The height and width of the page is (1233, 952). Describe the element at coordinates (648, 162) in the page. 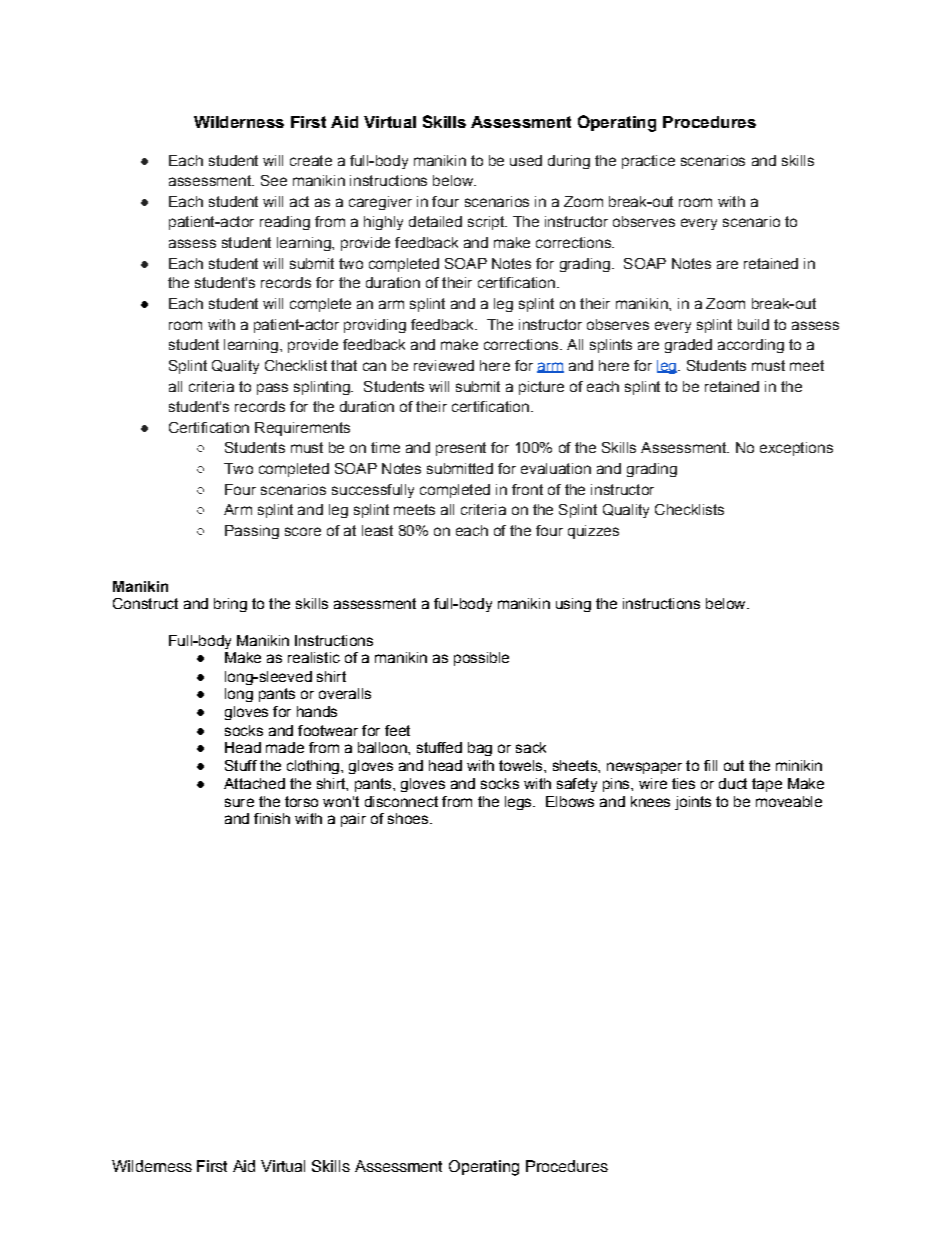

I see `practice` at that location.
